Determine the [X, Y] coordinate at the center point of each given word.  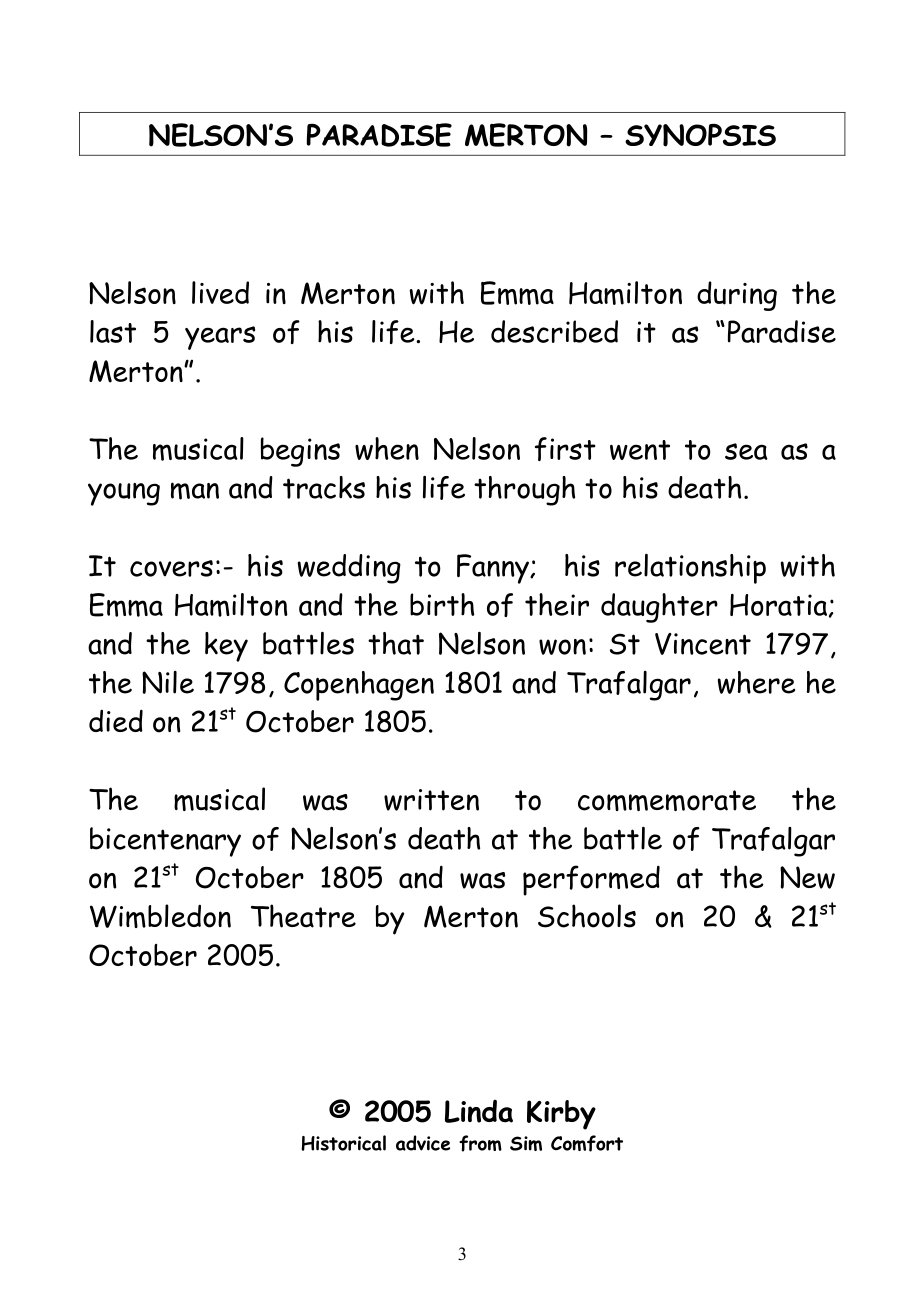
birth [442, 604]
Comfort [587, 1143]
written [431, 800]
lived [220, 292]
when [387, 448]
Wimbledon [160, 916]
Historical [343, 1143]
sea [746, 451]
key [226, 647]
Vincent [703, 644]
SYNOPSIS [700, 135]
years [220, 338]
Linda [479, 1111]
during [737, 296]
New [807, 877]
